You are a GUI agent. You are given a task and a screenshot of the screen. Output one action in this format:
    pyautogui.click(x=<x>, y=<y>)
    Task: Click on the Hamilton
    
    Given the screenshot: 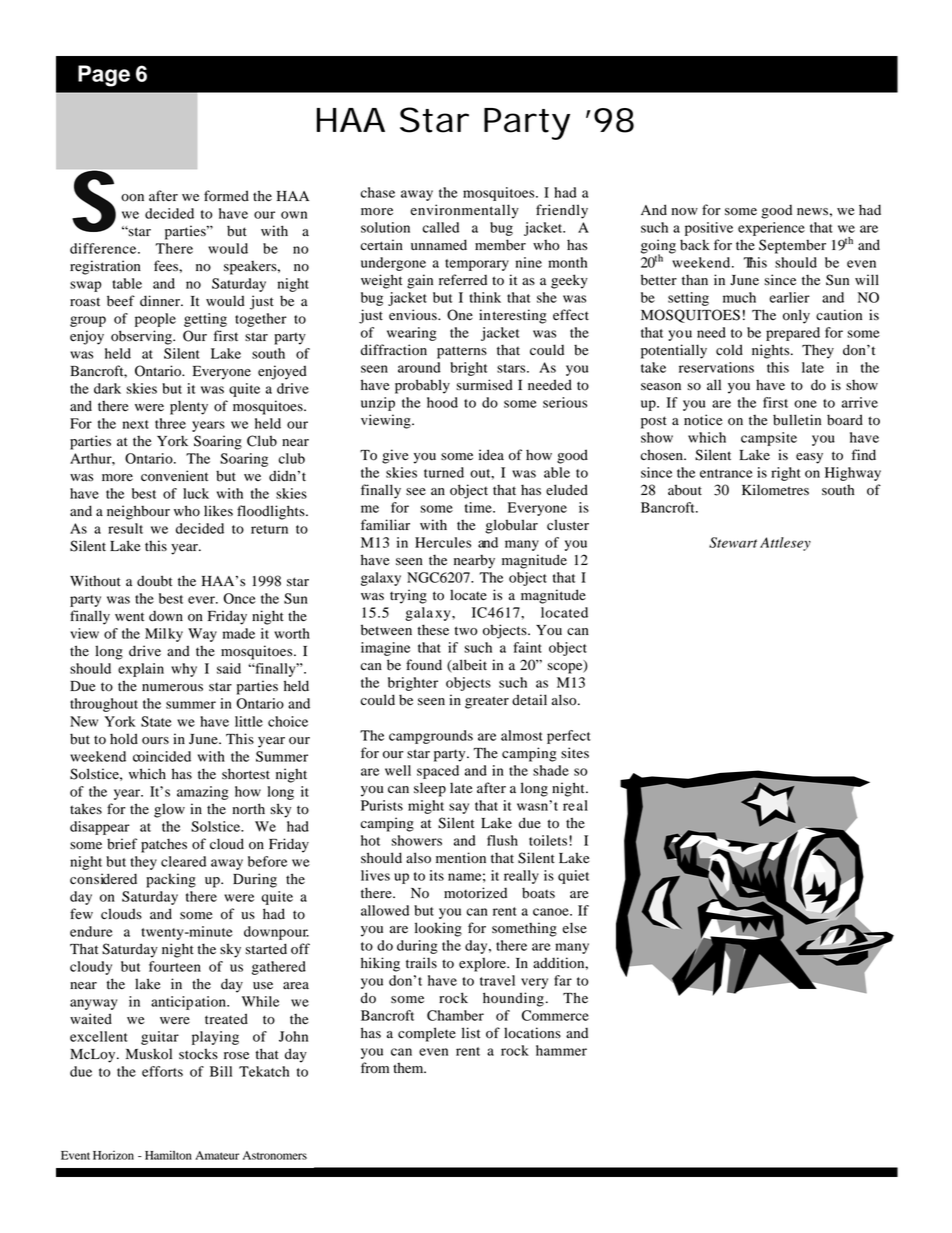 What is the action you would take?
    pyautogui.click(x=168, y=1155)
